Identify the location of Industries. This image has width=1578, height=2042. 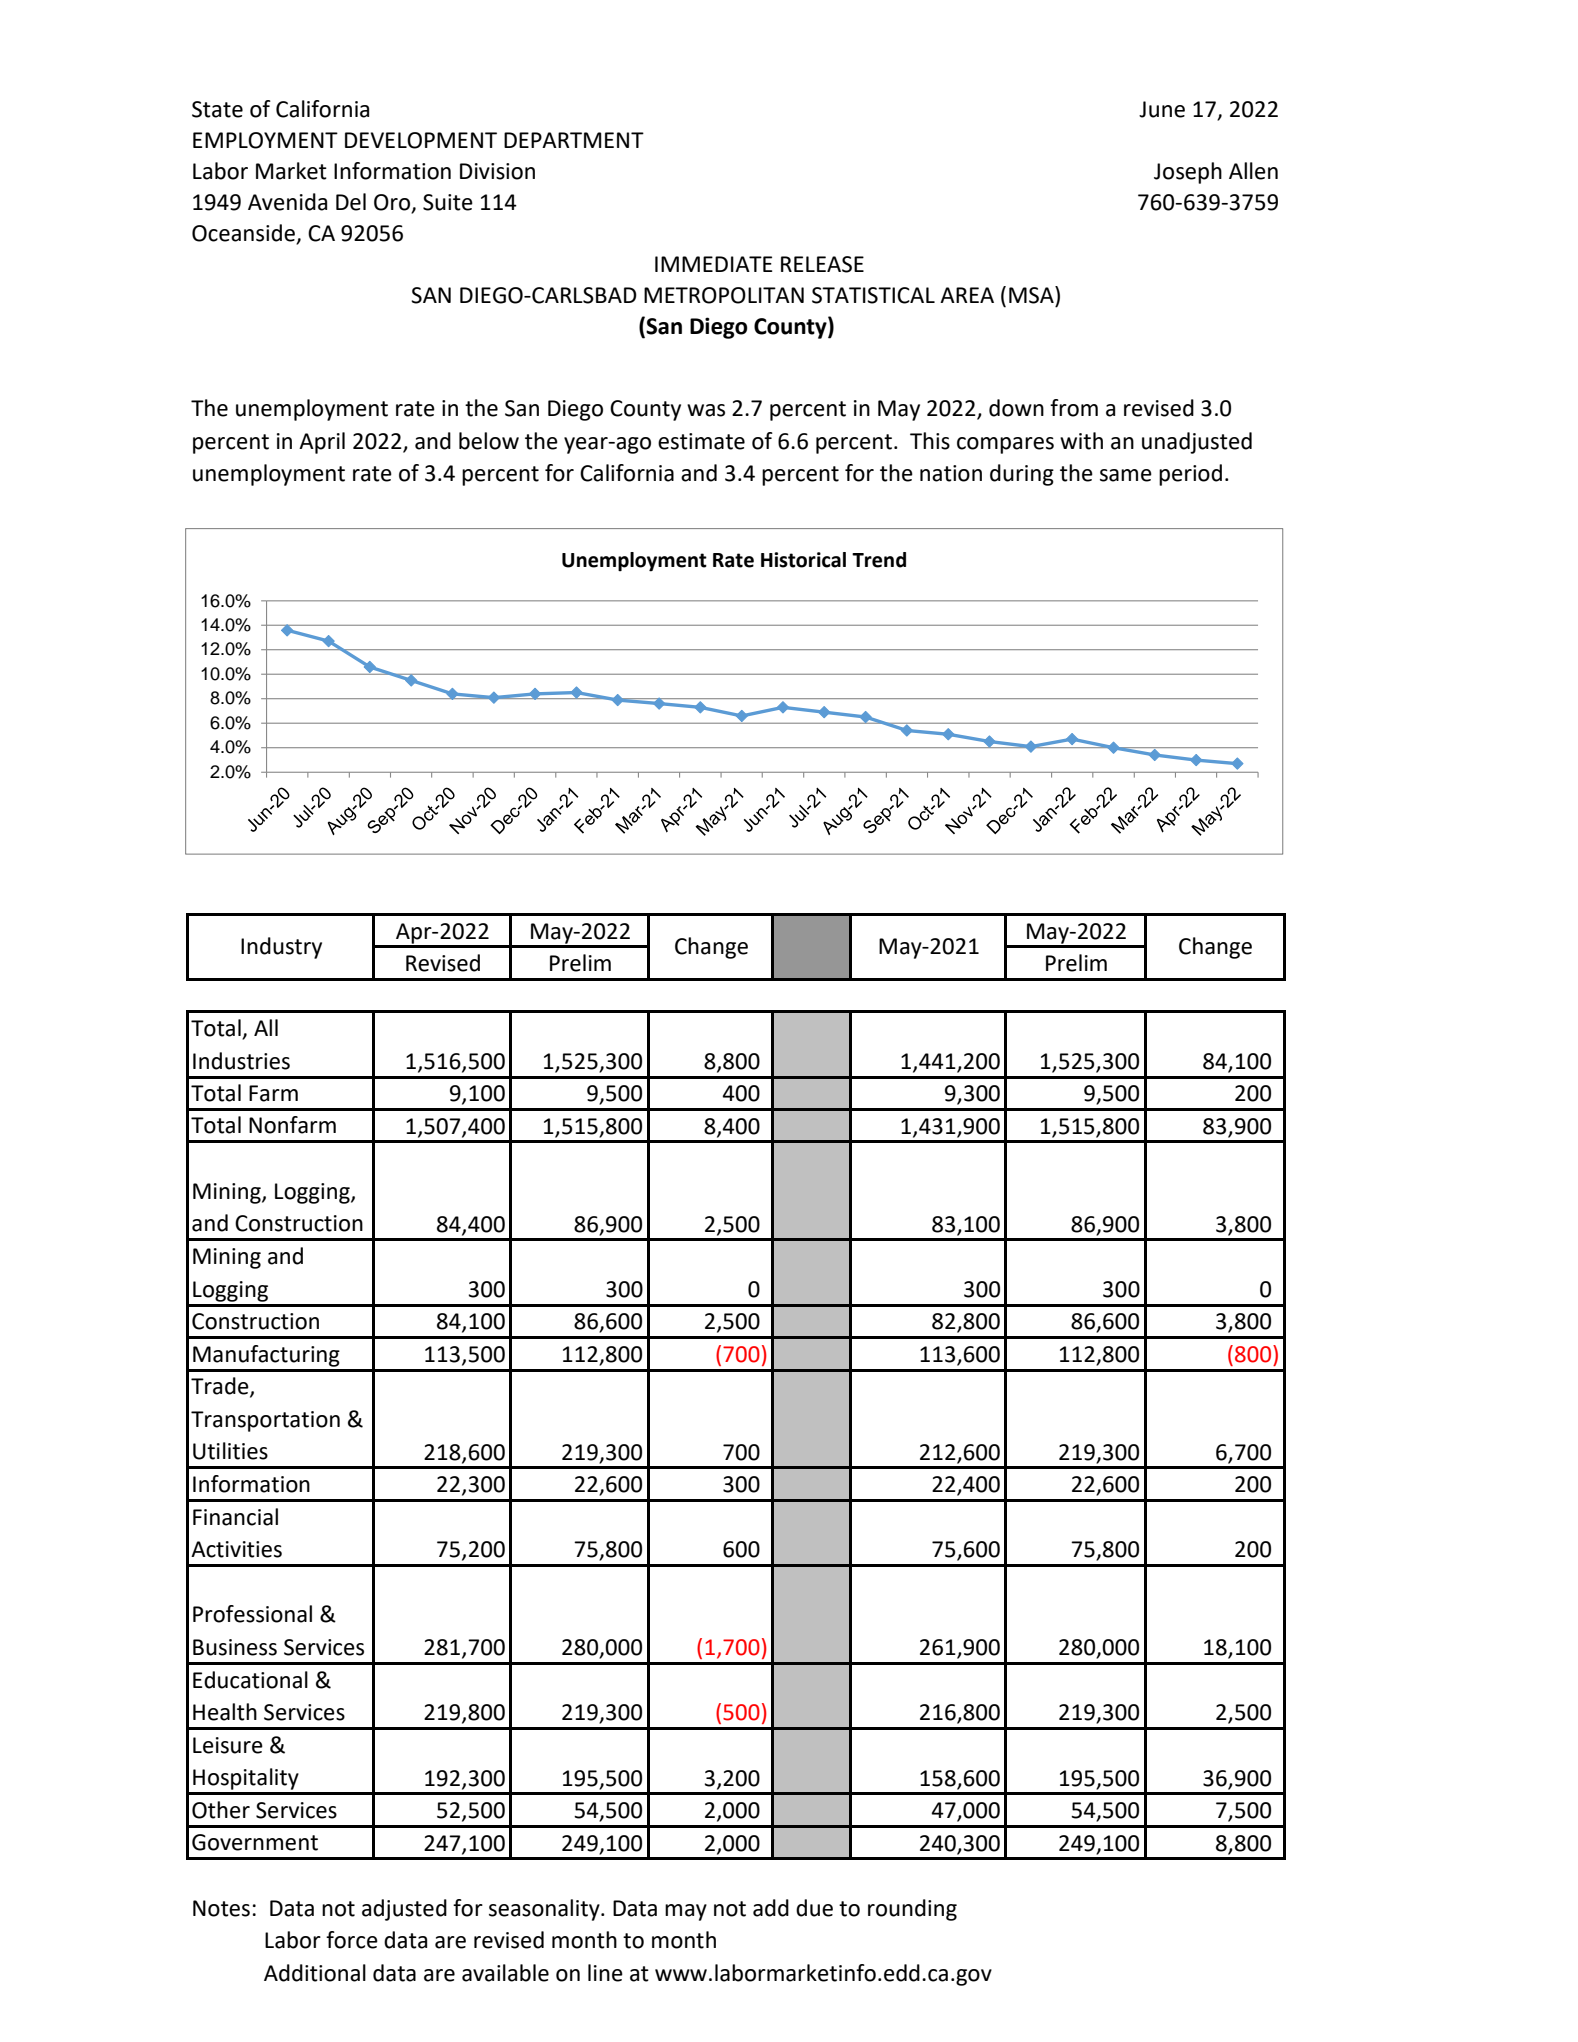
(241, 1061).
